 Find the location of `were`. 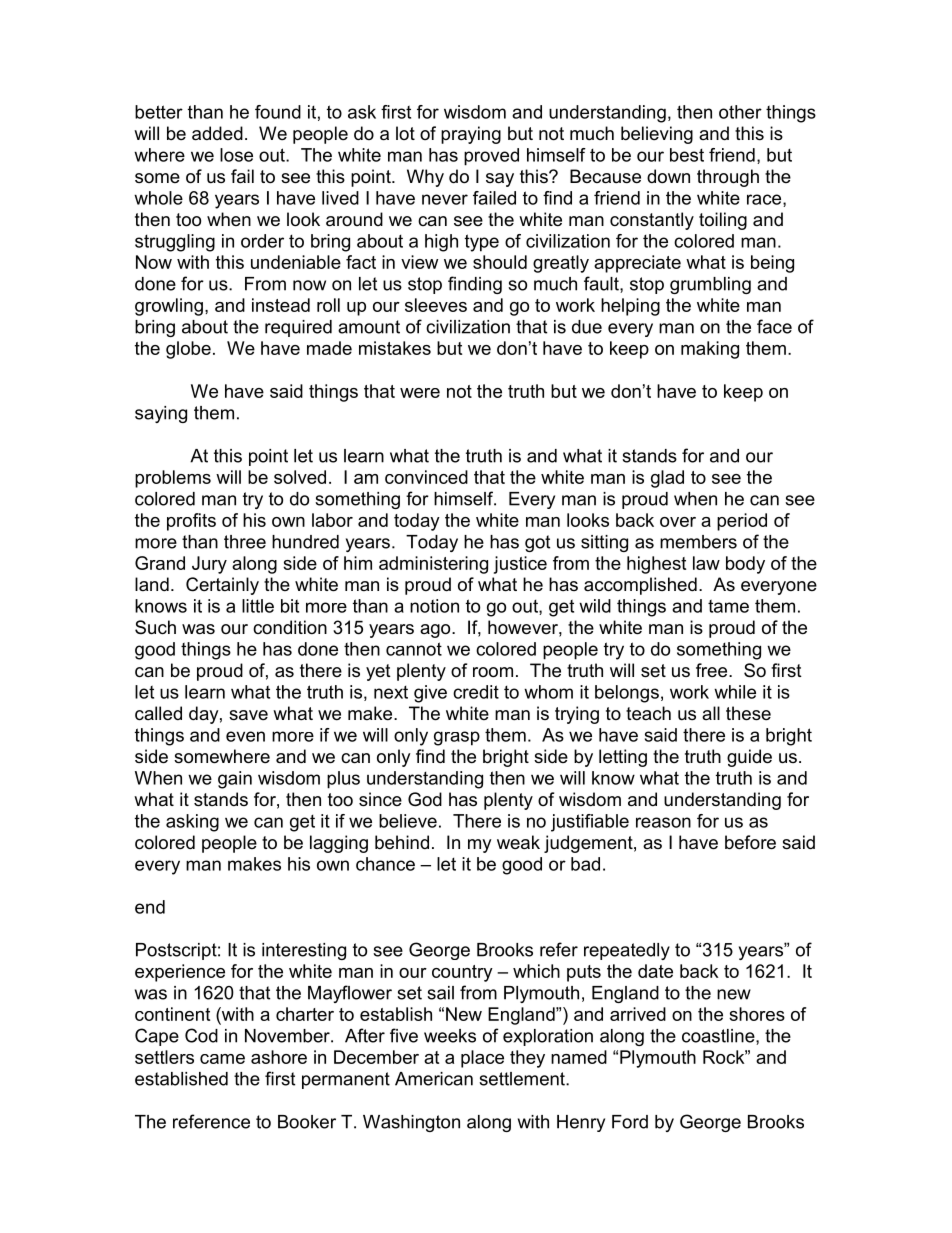

were is located at coordinates (420, 393).
